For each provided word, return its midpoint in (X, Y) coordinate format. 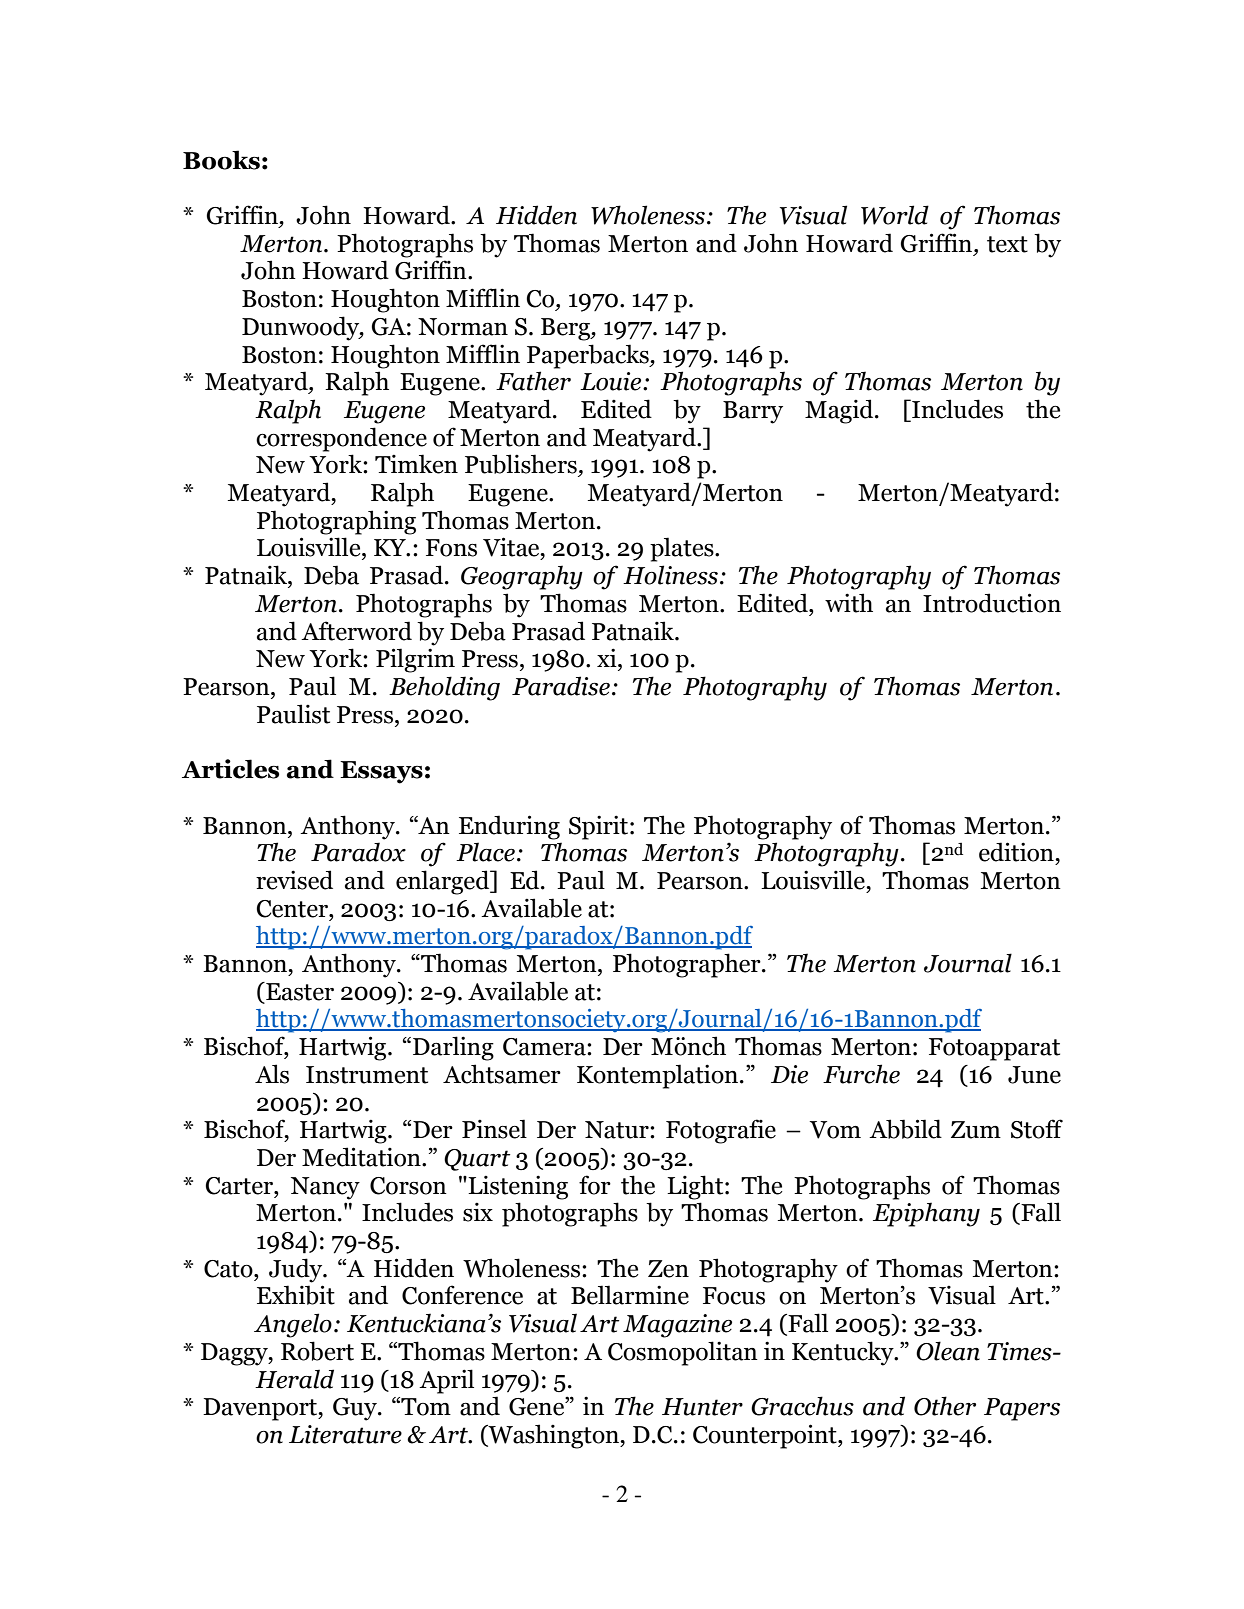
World (895, 215)
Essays (381, 772)
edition (1017, 852)
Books (221, 160)
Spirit (600, 827)
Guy (356, 1409)
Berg (566, 329)
